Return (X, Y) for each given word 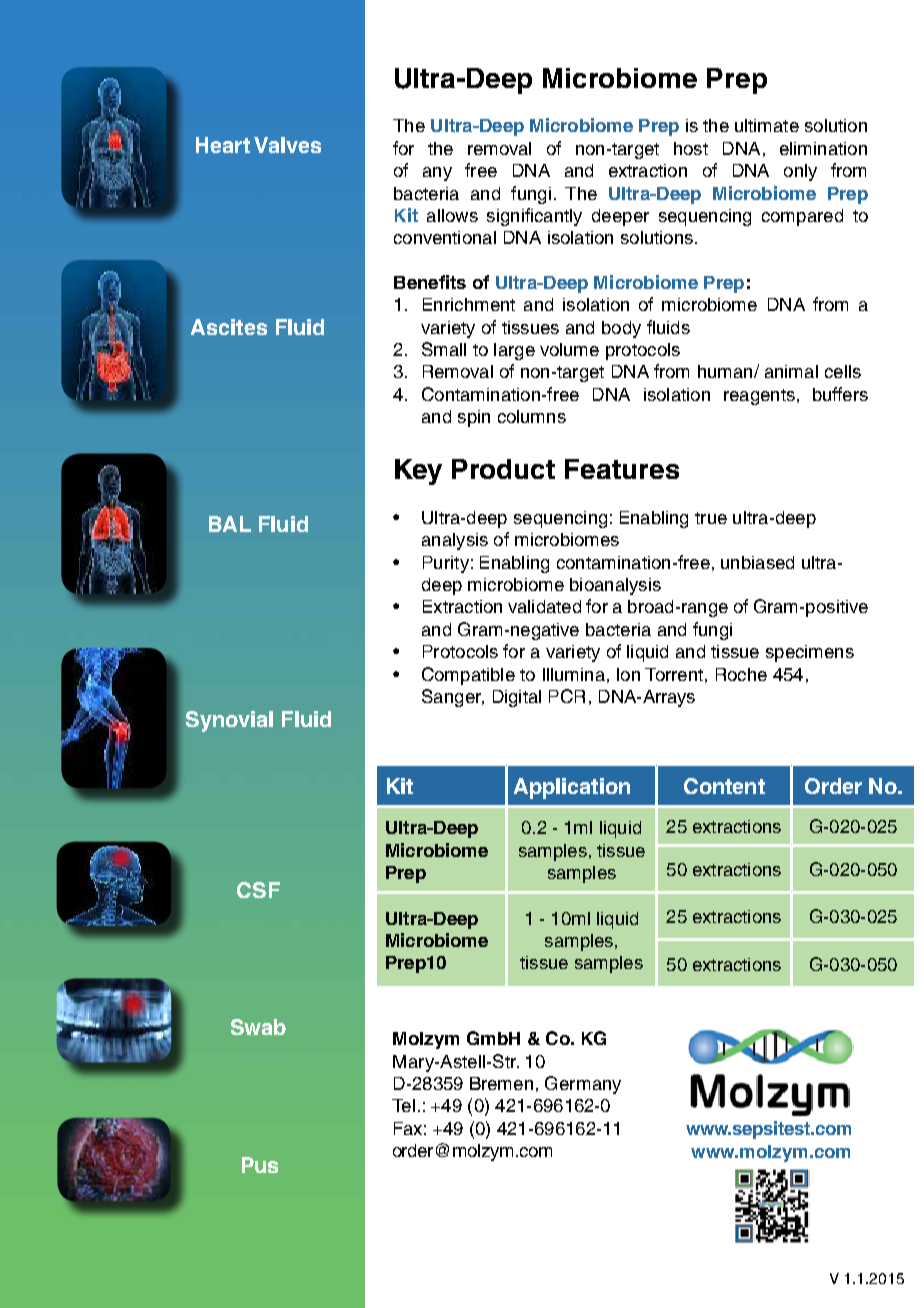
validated (544, 606)
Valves (287, 145)
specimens (810, 653)
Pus (260, 1165)
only (800, 172)
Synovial (229, 721)
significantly (534, 217)
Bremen (501, 1083)
